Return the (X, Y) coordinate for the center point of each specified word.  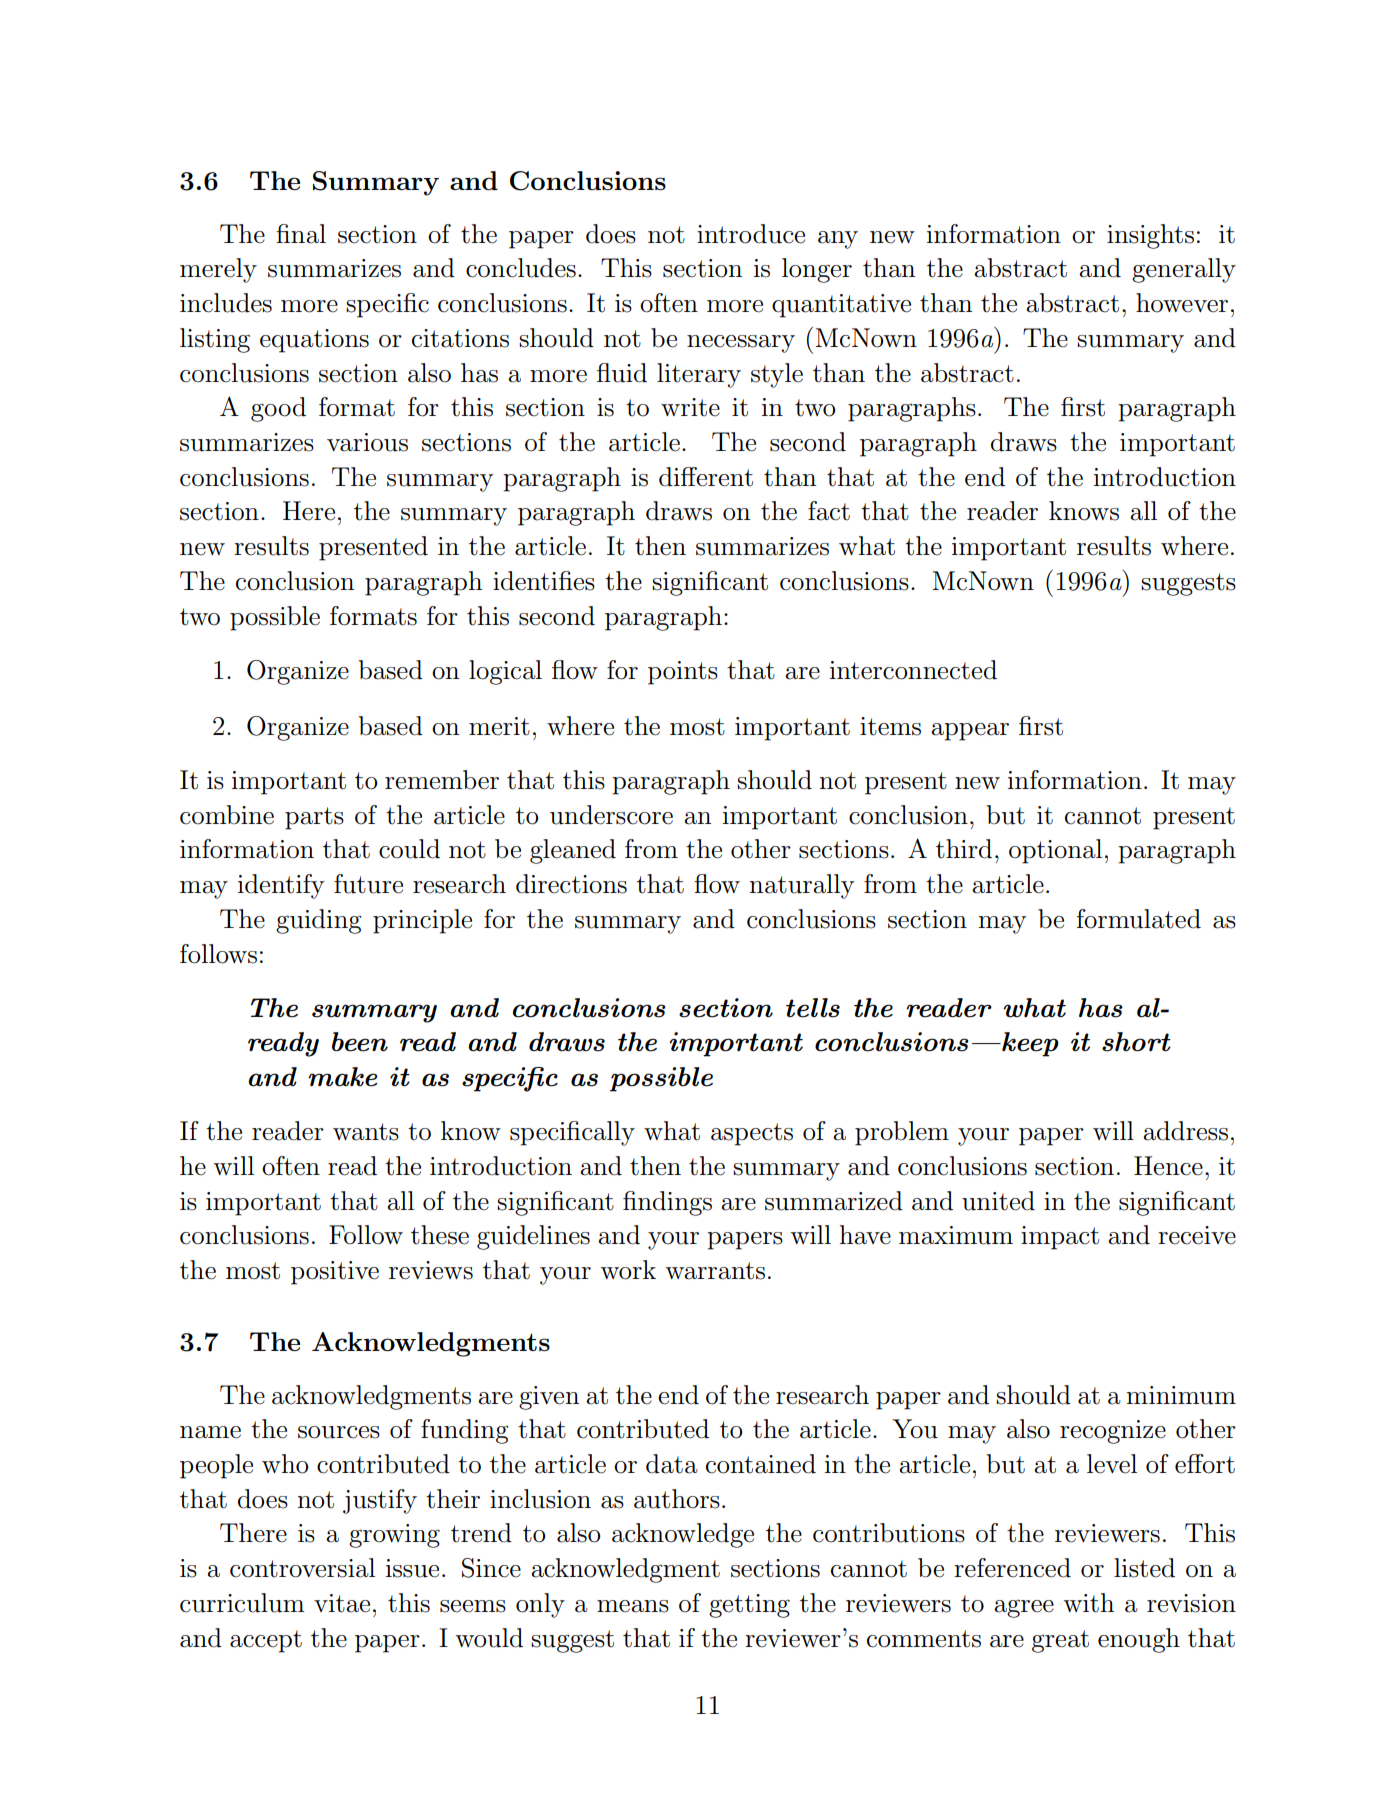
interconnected (913, 670)
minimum (1181, 1395)
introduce (751, 234)
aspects (752, 1134)
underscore (611, 815)
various (367, 442)
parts (314, 818)
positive (335, 1273)
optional (1055, 851)
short (1136, 1042)
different (706, 477)
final (301, 234)
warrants (715, 1271)
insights (1150, 236)
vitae (342, 1603)
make (342, 1077)
